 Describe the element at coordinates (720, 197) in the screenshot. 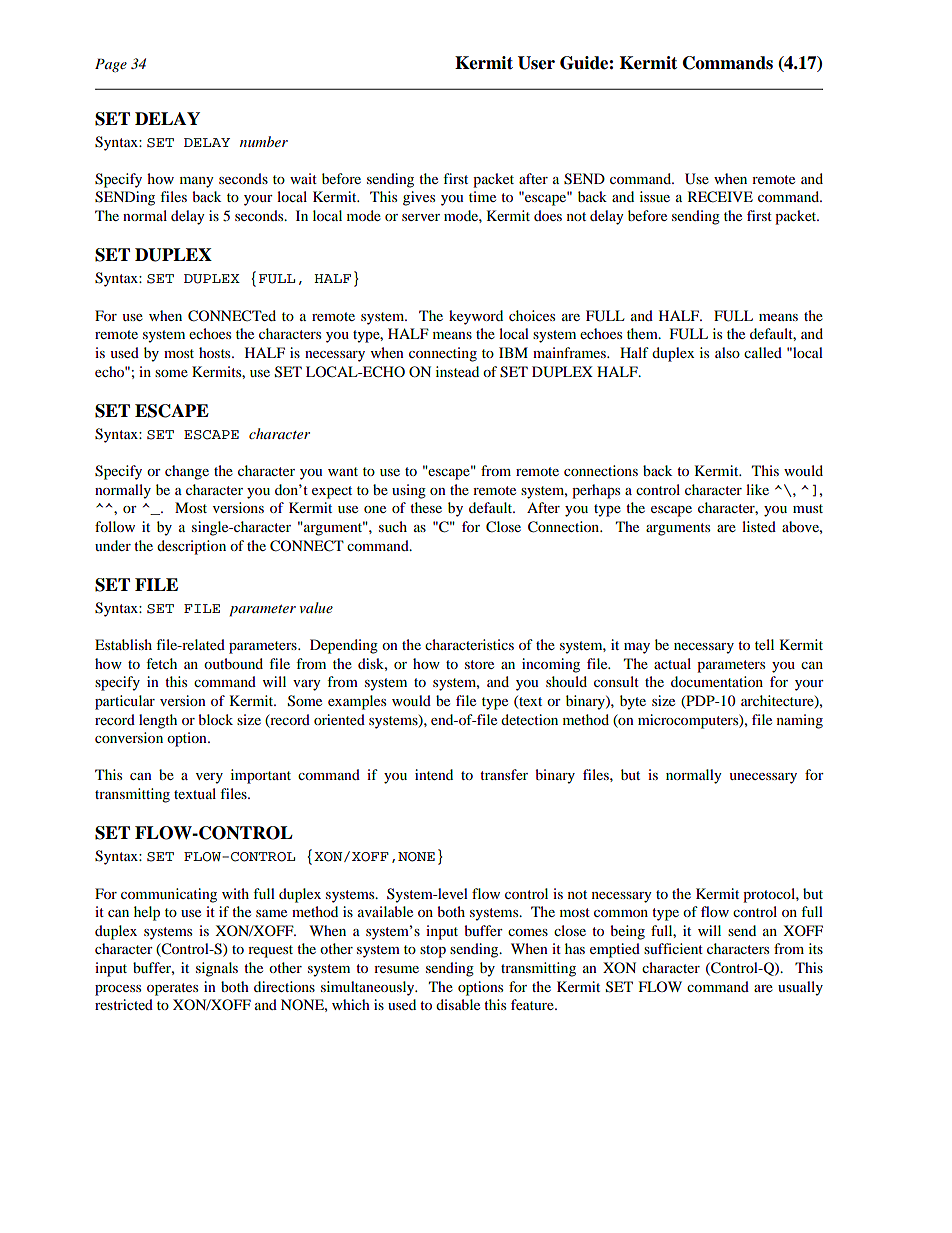

I see `RECEIVE` at that location.
